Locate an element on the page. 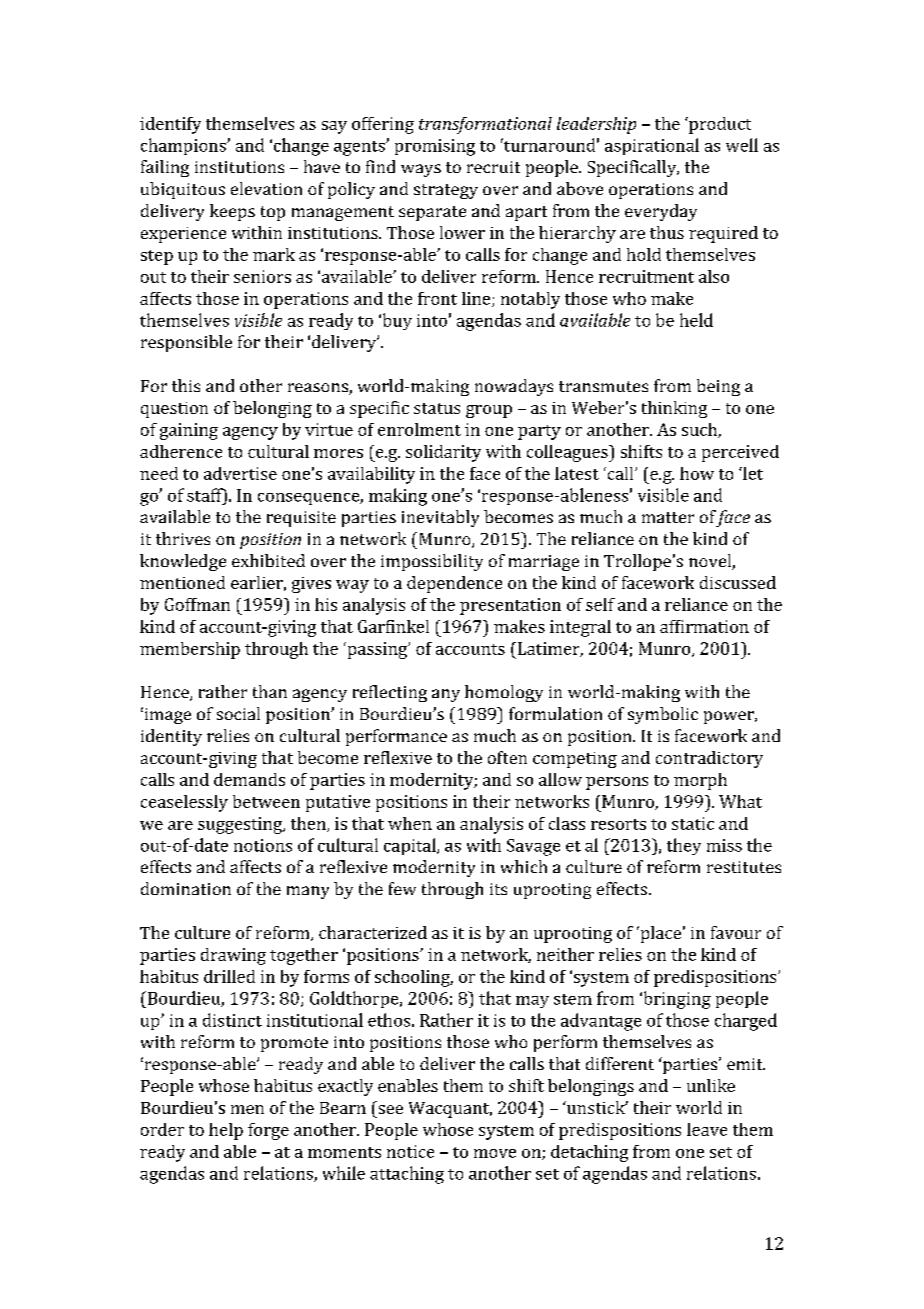  leave is located at coordinates (707, 1129).
